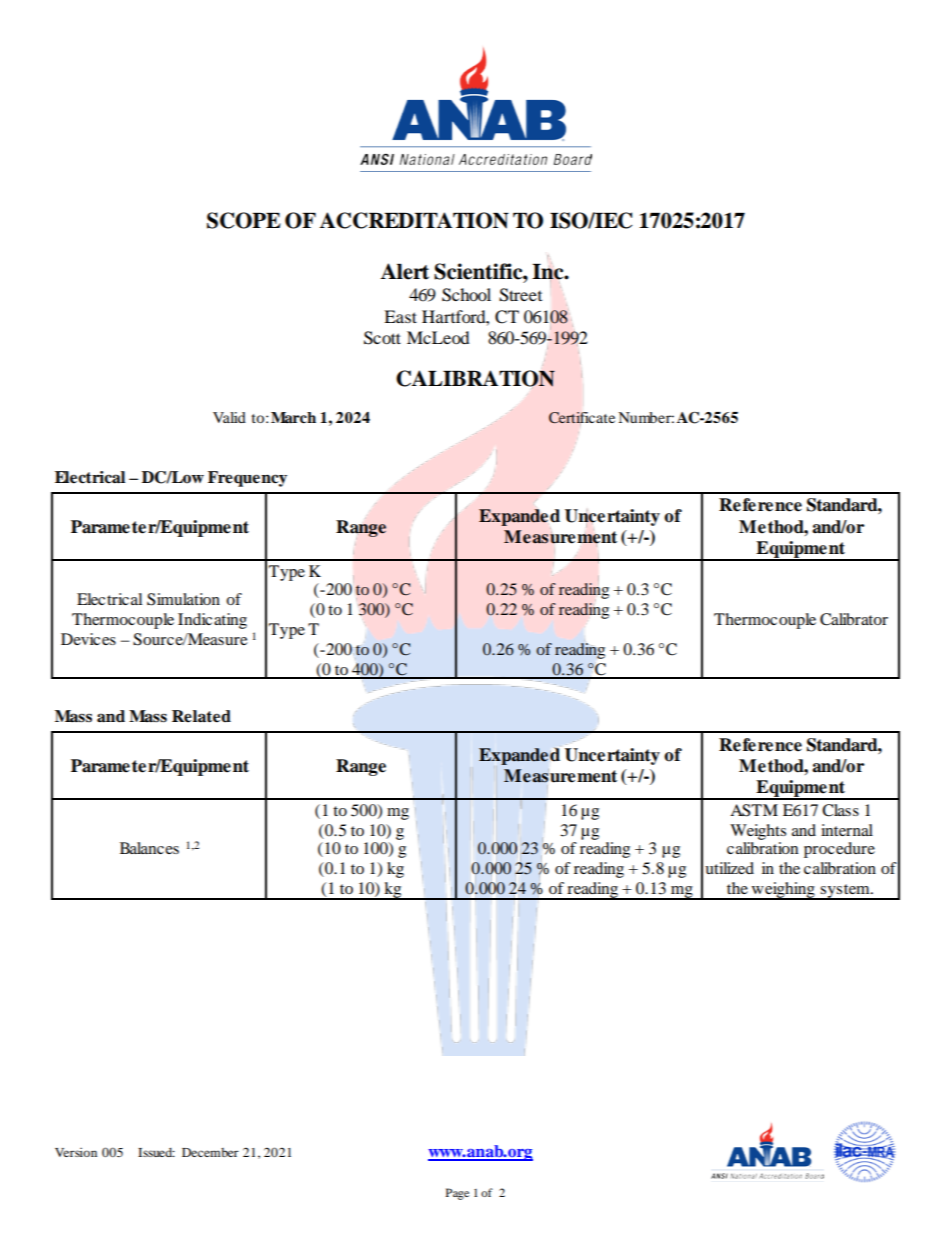 This image has height=1233, width=952. What do you see at coordinates (758, 832) in the image?
I see `Weights` at bounding box center [758, 832].
